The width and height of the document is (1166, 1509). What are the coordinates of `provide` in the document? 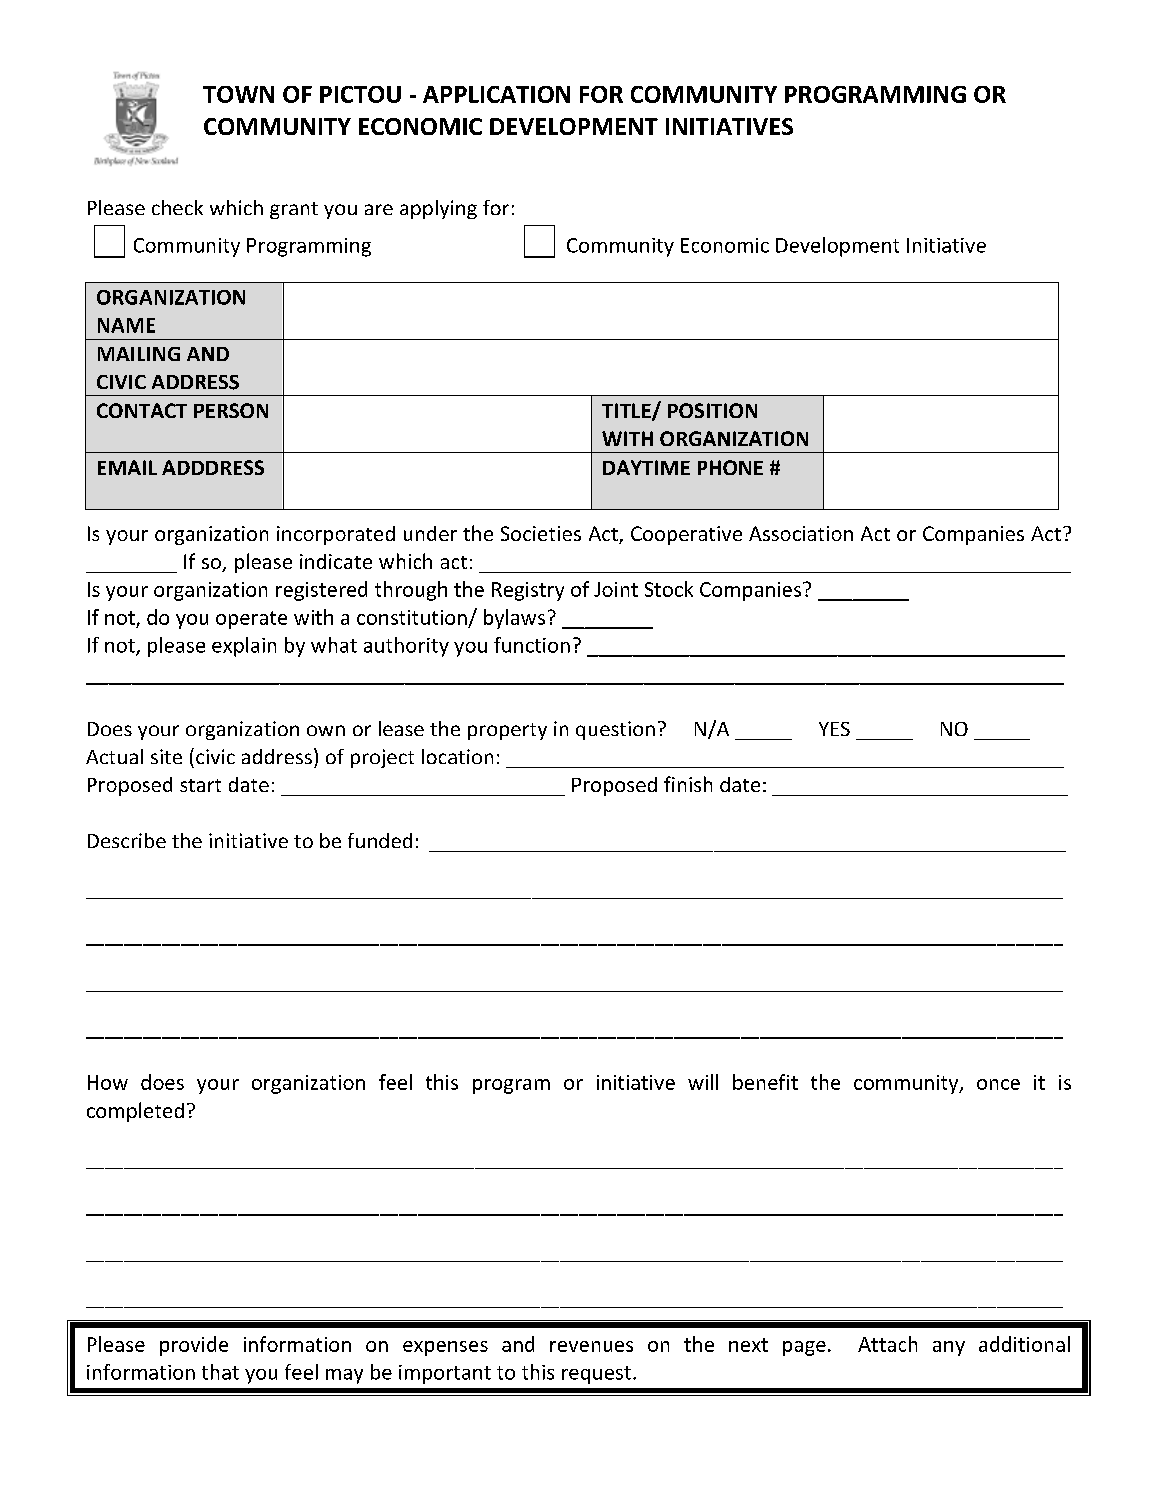 It's located at (194, 1346).
